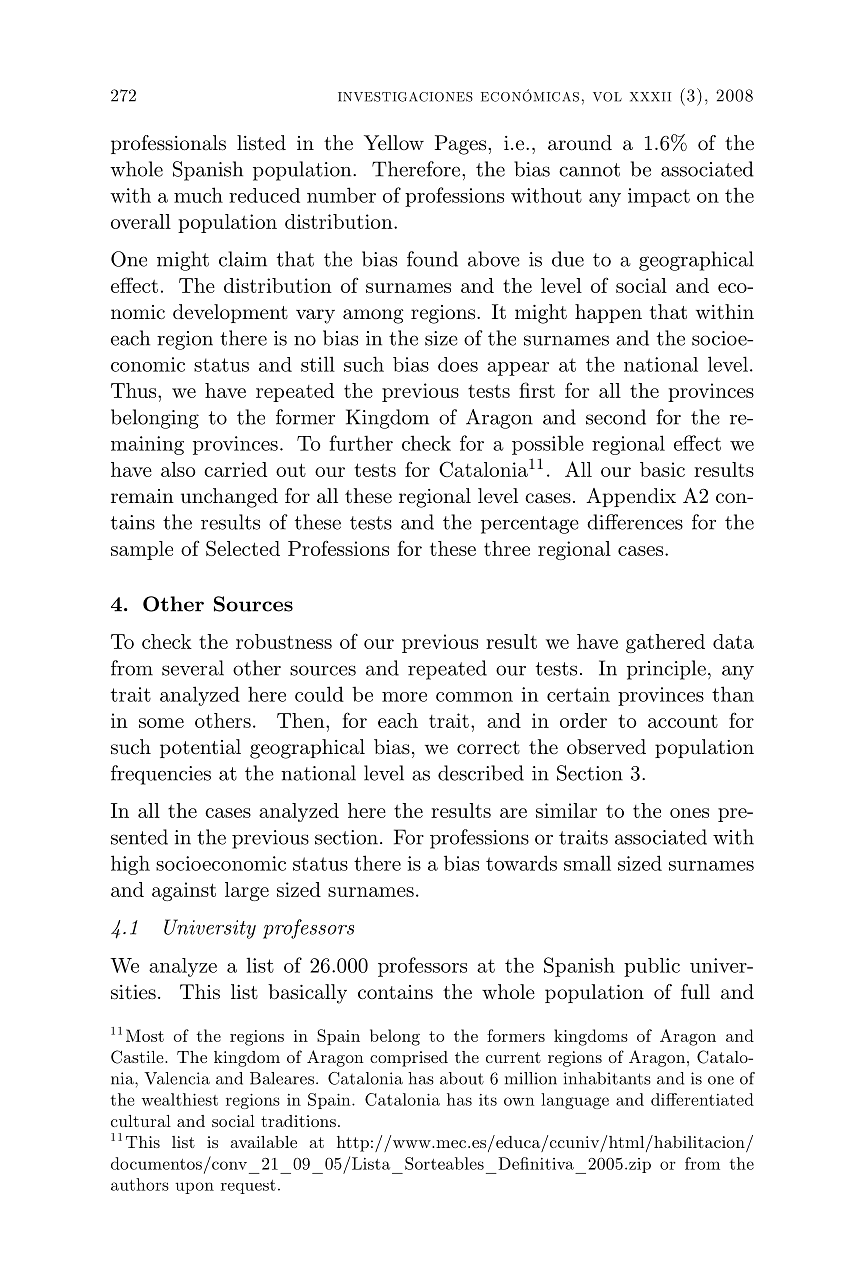  What do you see at coordinates (193, 668) in the screenshot?
I see `several` at bounding box center [193, 668].
